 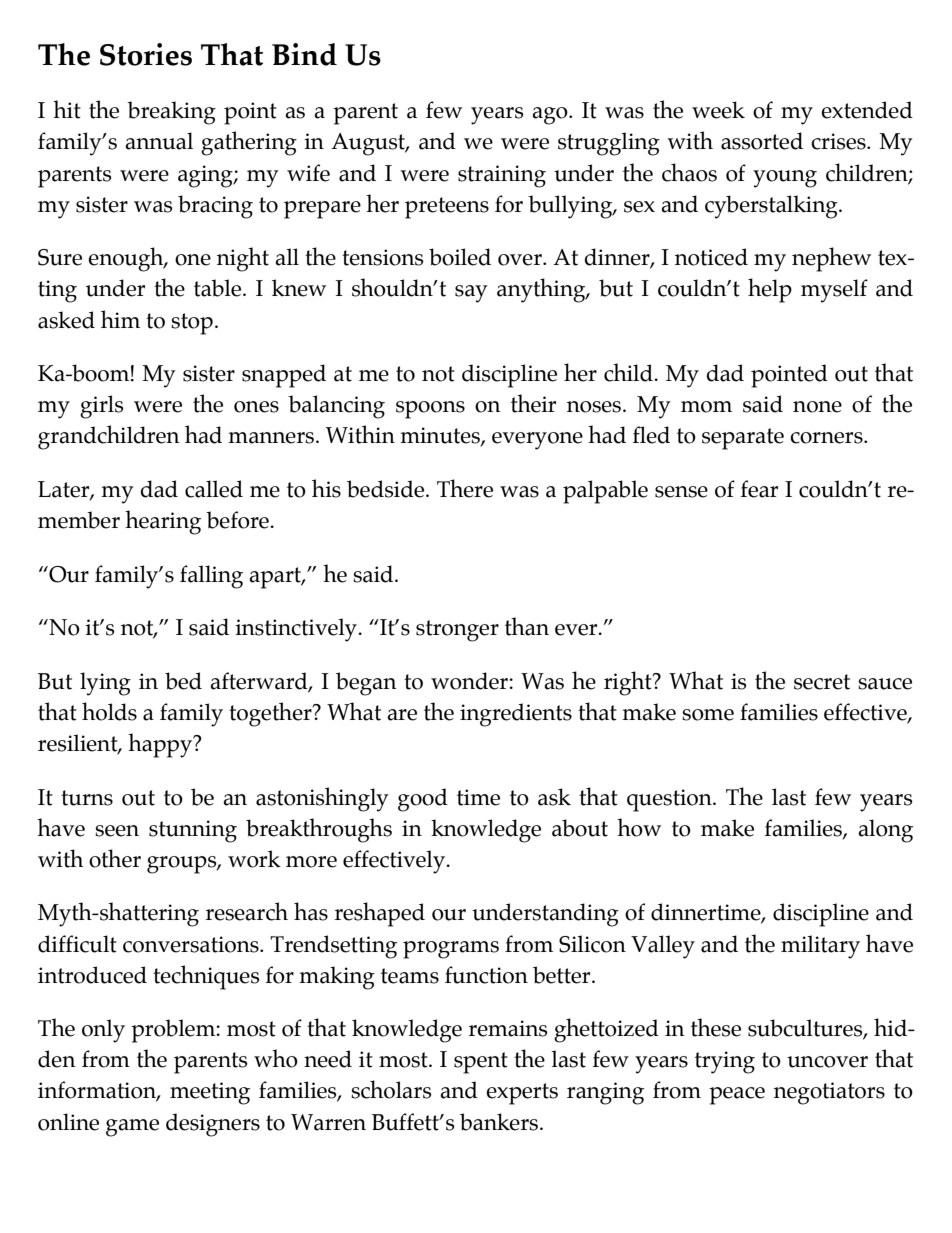 What do you see at coordinates (551, 116) in the image?
I see `ago` at bounding box center [551, 116].
